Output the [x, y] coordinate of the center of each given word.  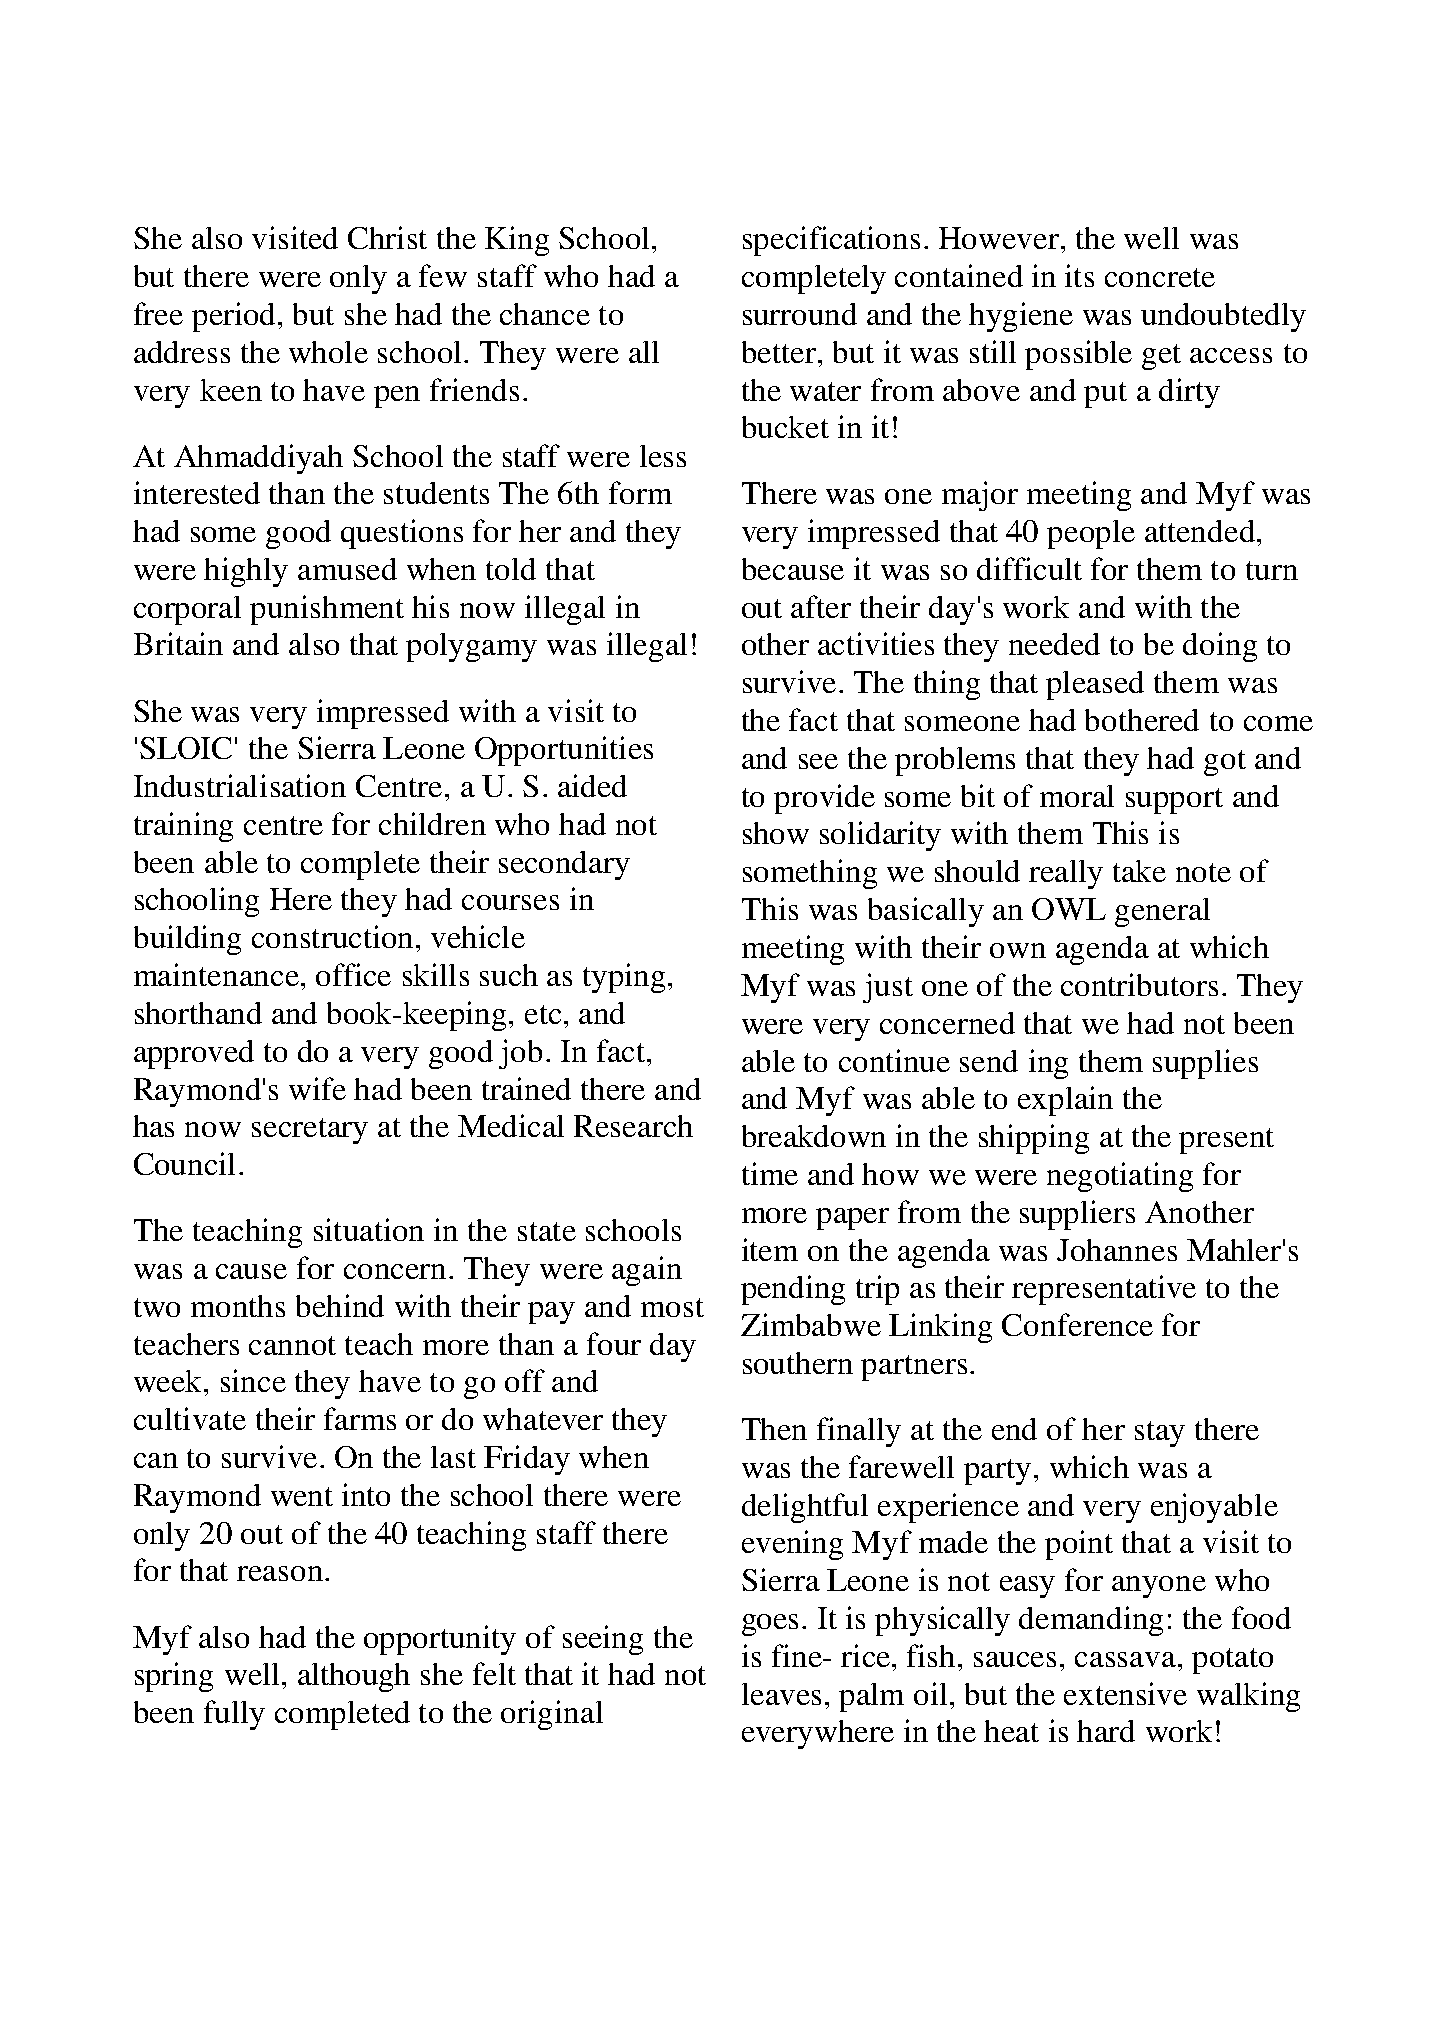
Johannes [1117, 1250]
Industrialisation [240, 785]
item [770, 1249]
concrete [1160, 277]
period [235, 317]
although [354, 1677]
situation [369, 1229]
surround [800, 314]
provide [824, 799]
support [1174, 801]
